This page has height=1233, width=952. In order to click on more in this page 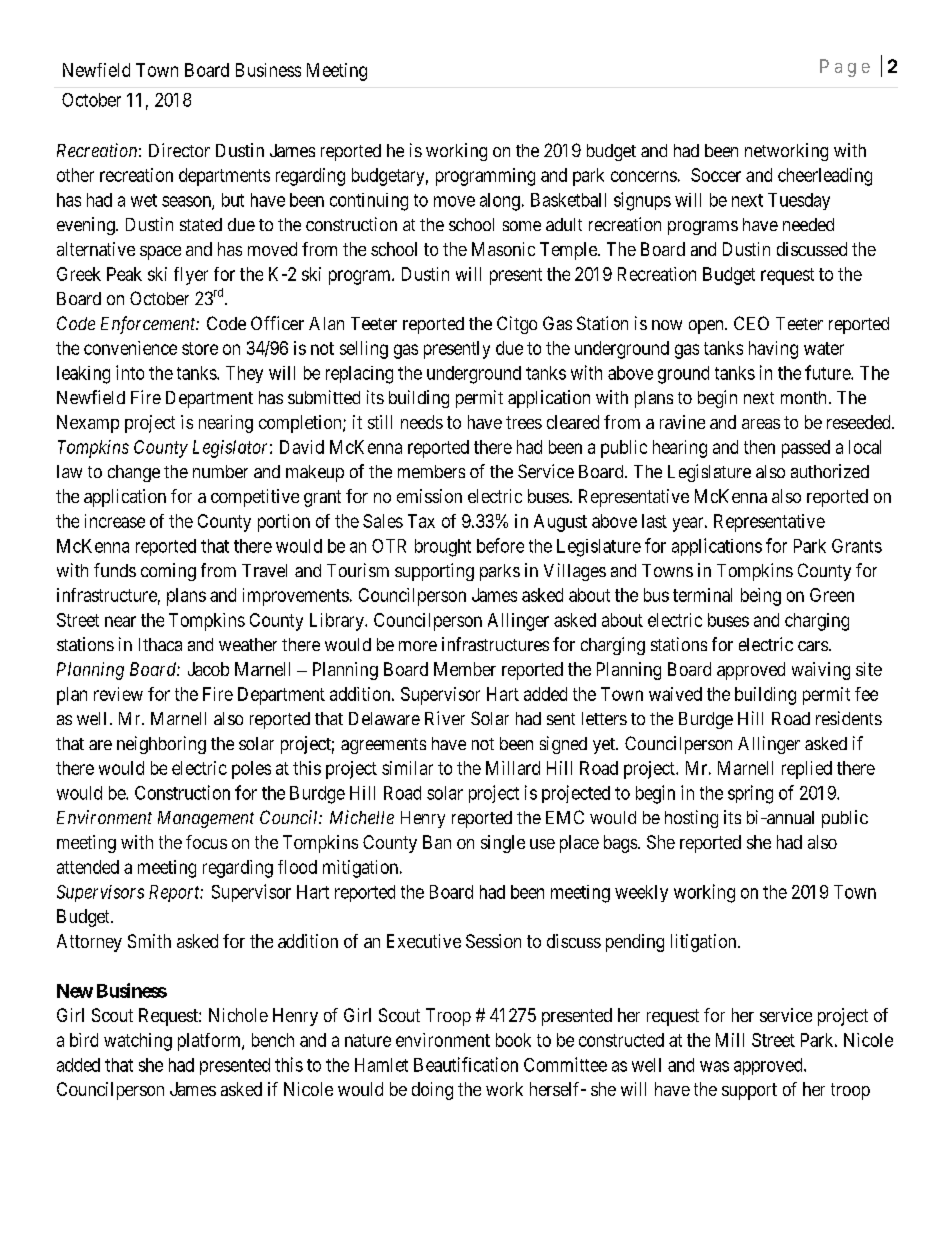, I will do `click(418, 646)`.
